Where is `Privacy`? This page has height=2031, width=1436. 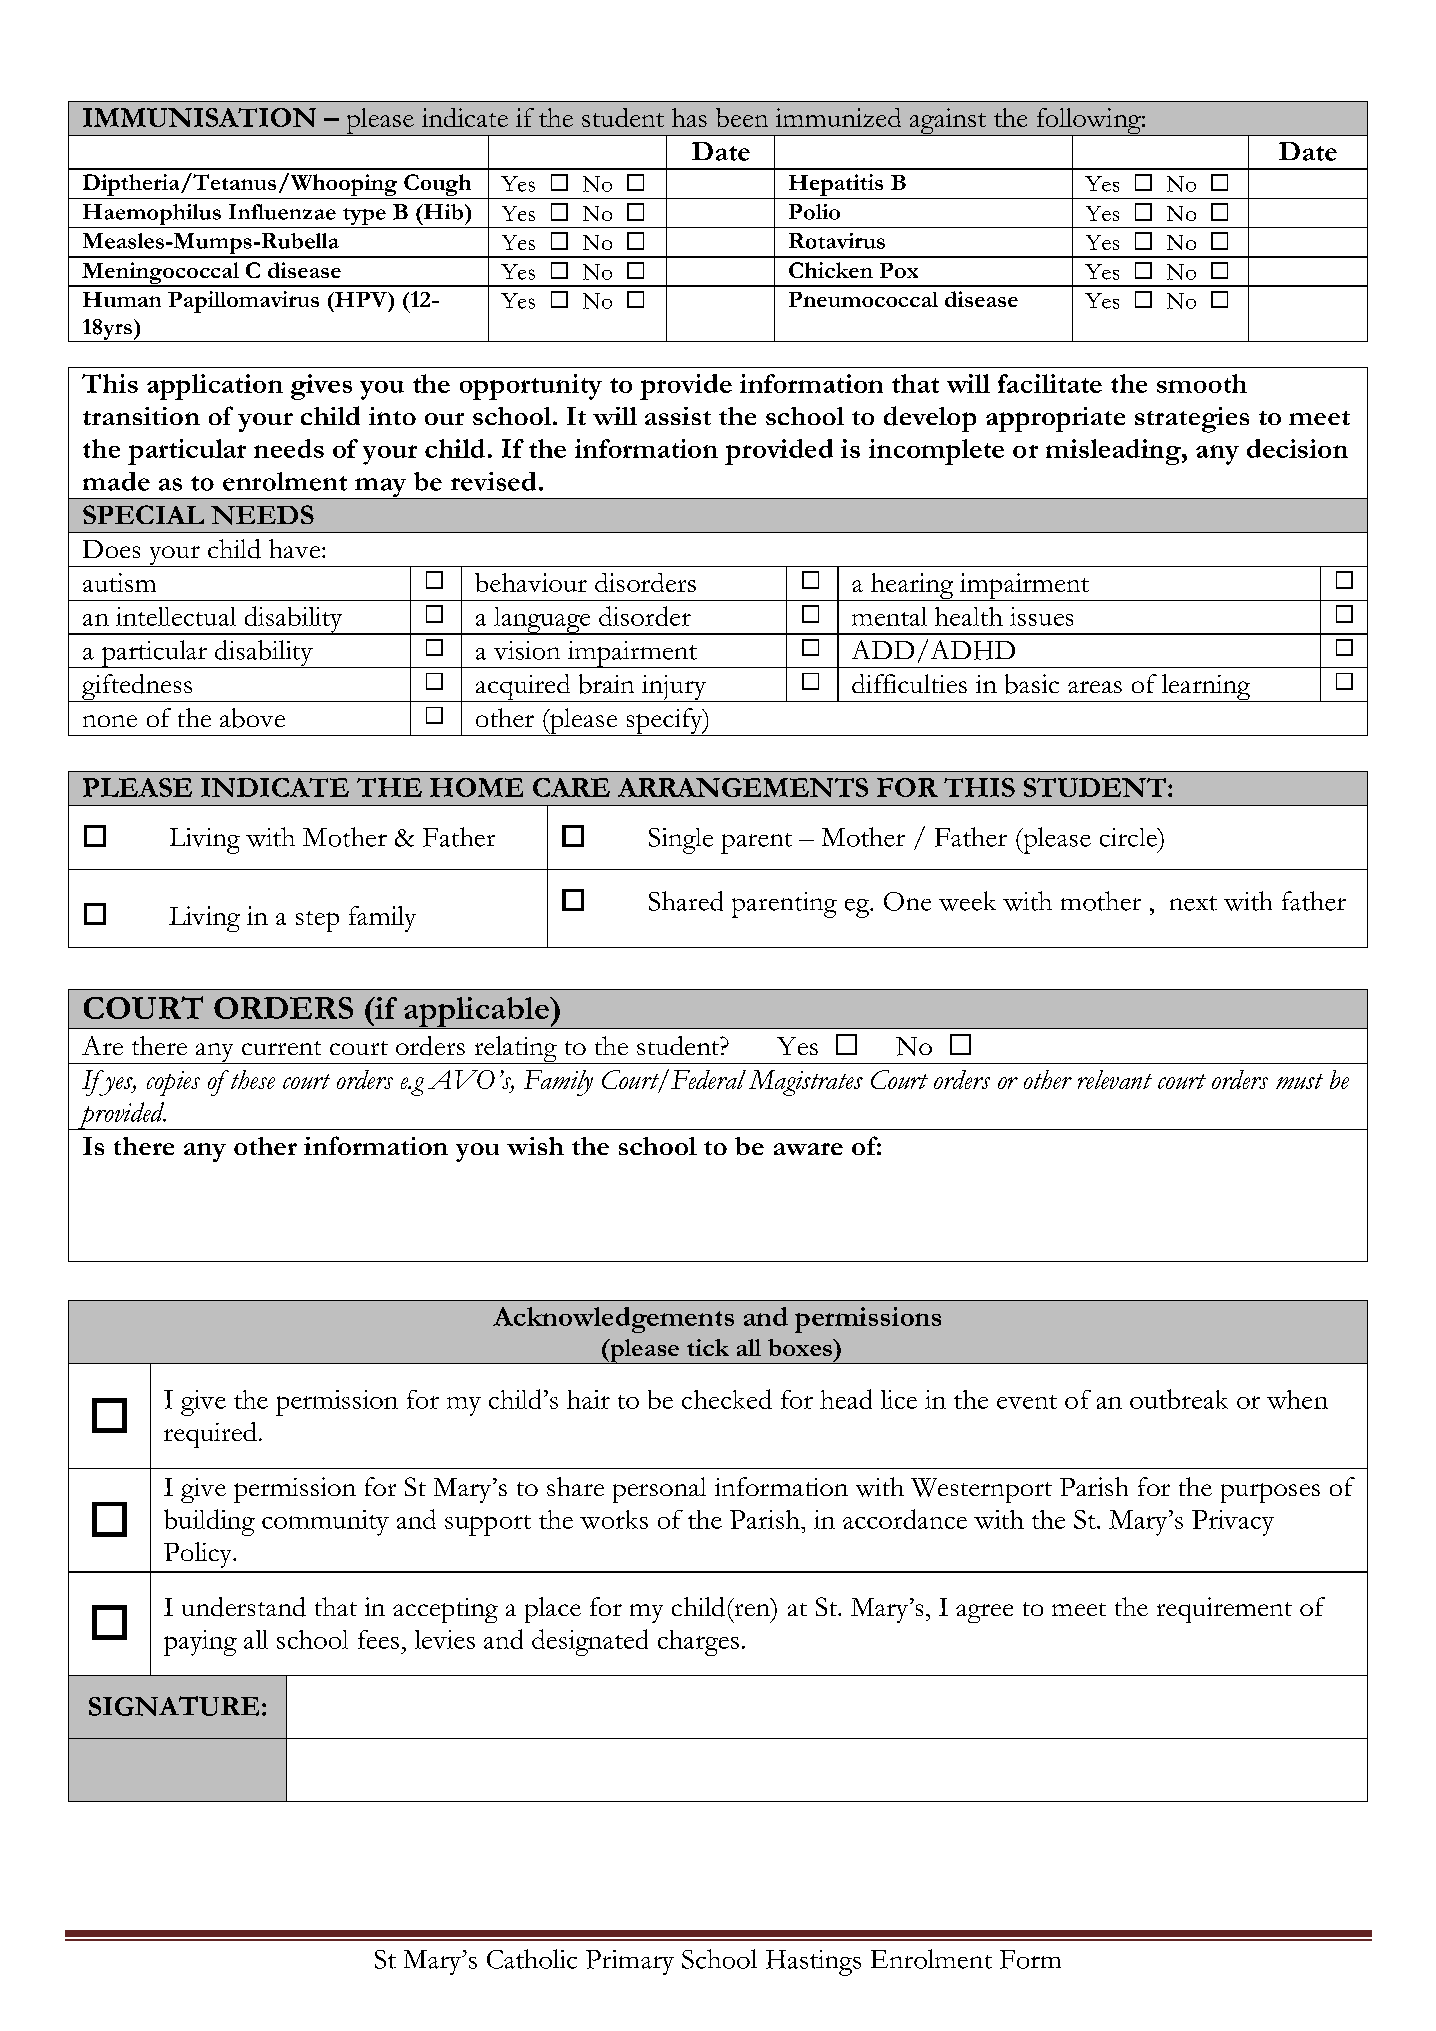 Privacy is located at coordinates (1233, 1523).
